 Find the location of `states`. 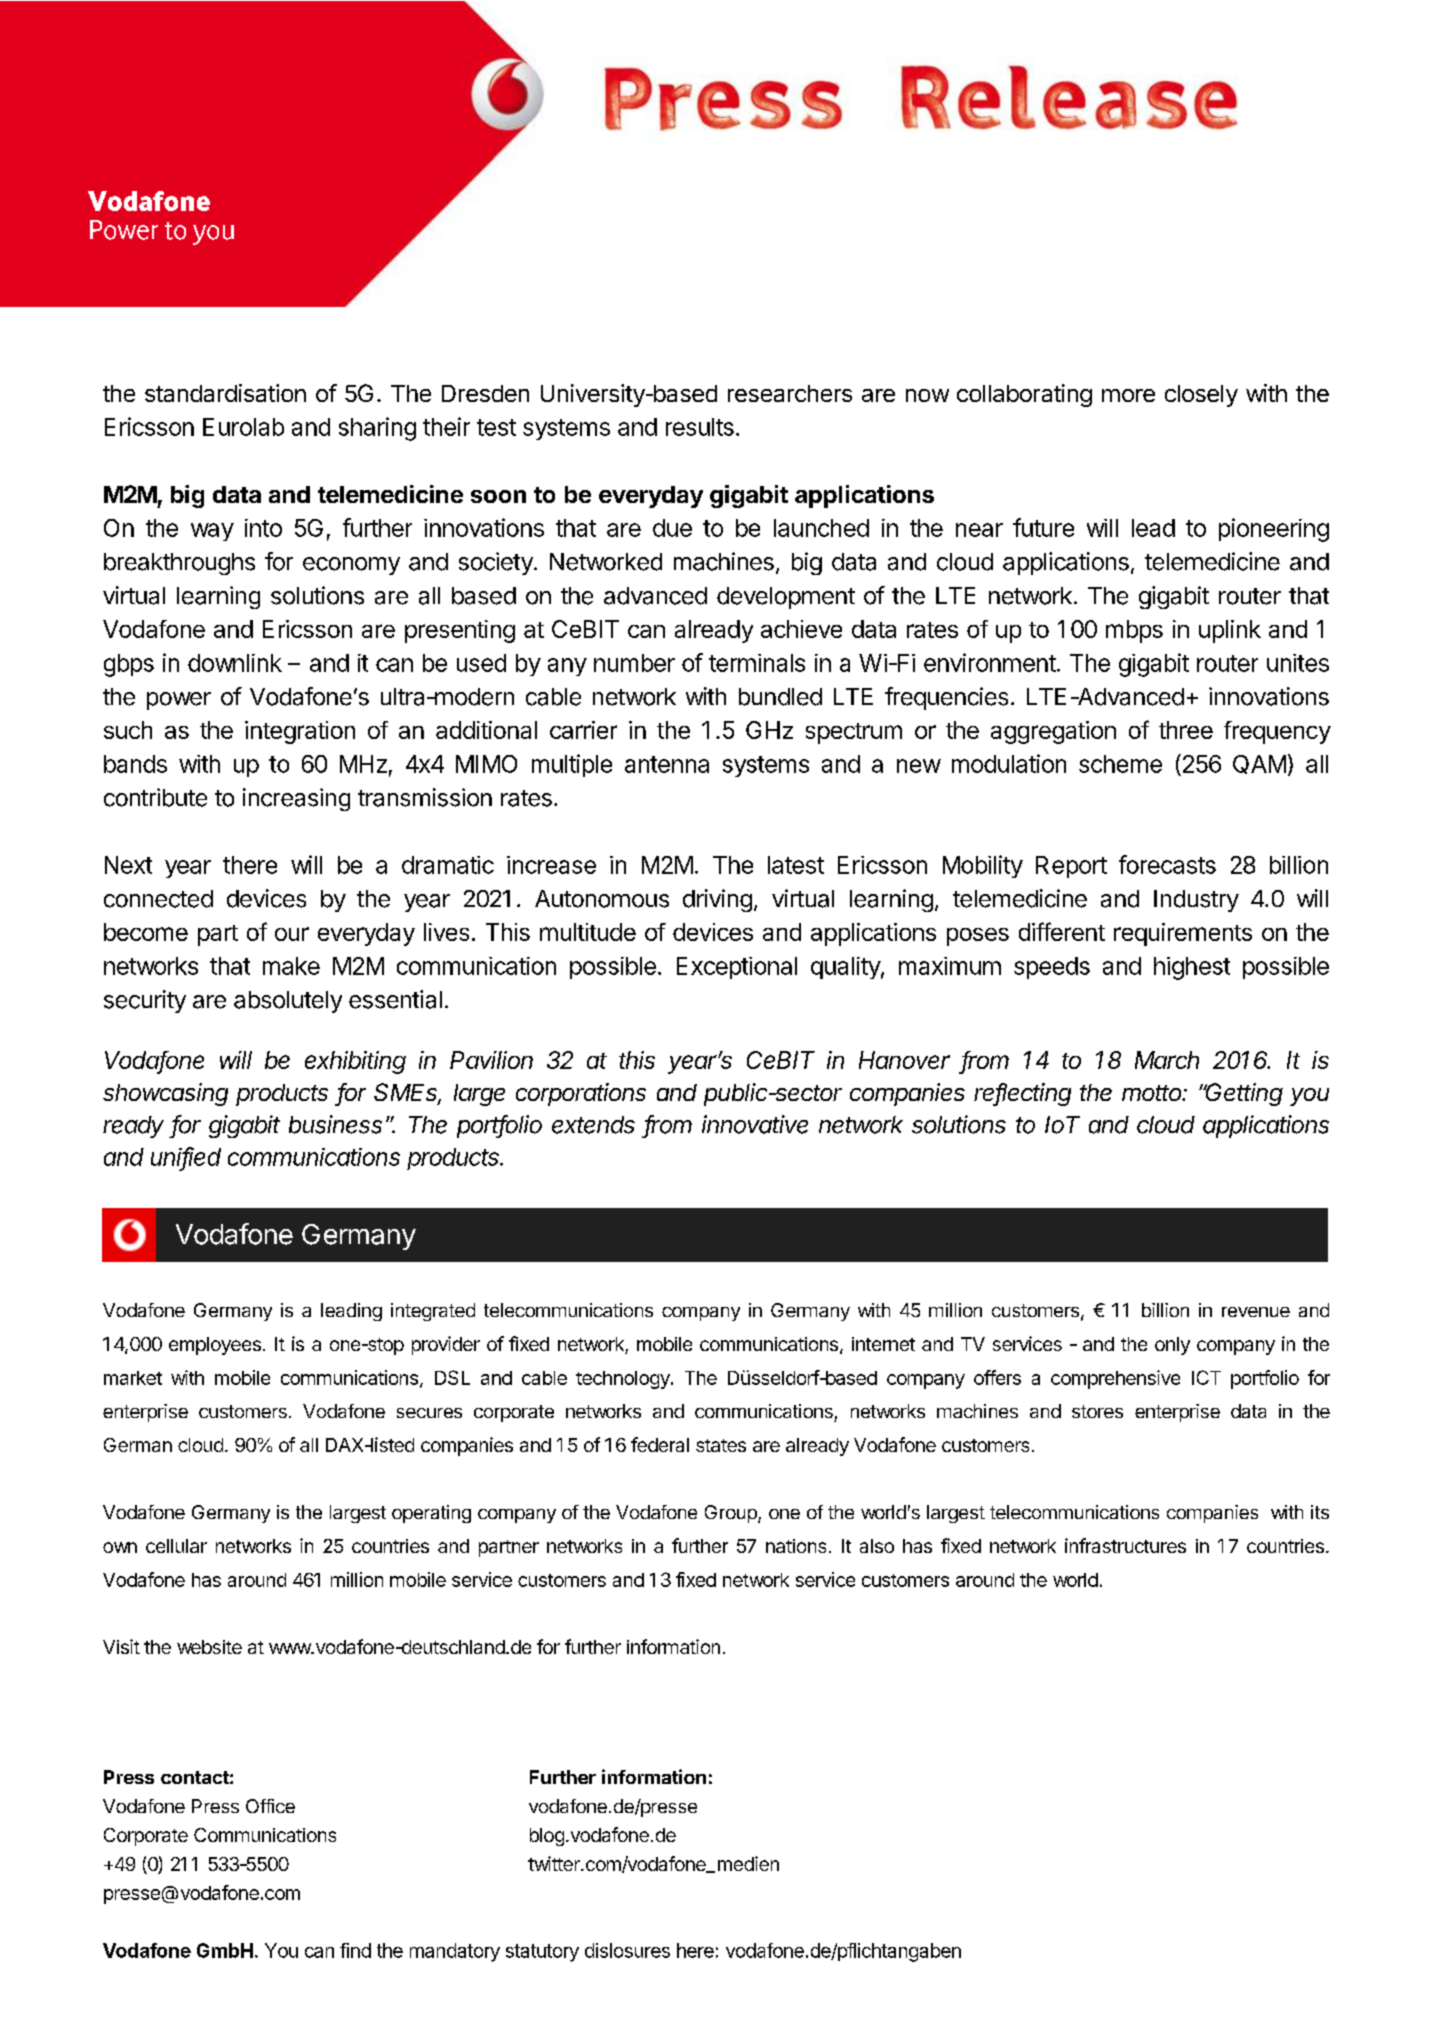

states is located at coordinates (721, 1445).
